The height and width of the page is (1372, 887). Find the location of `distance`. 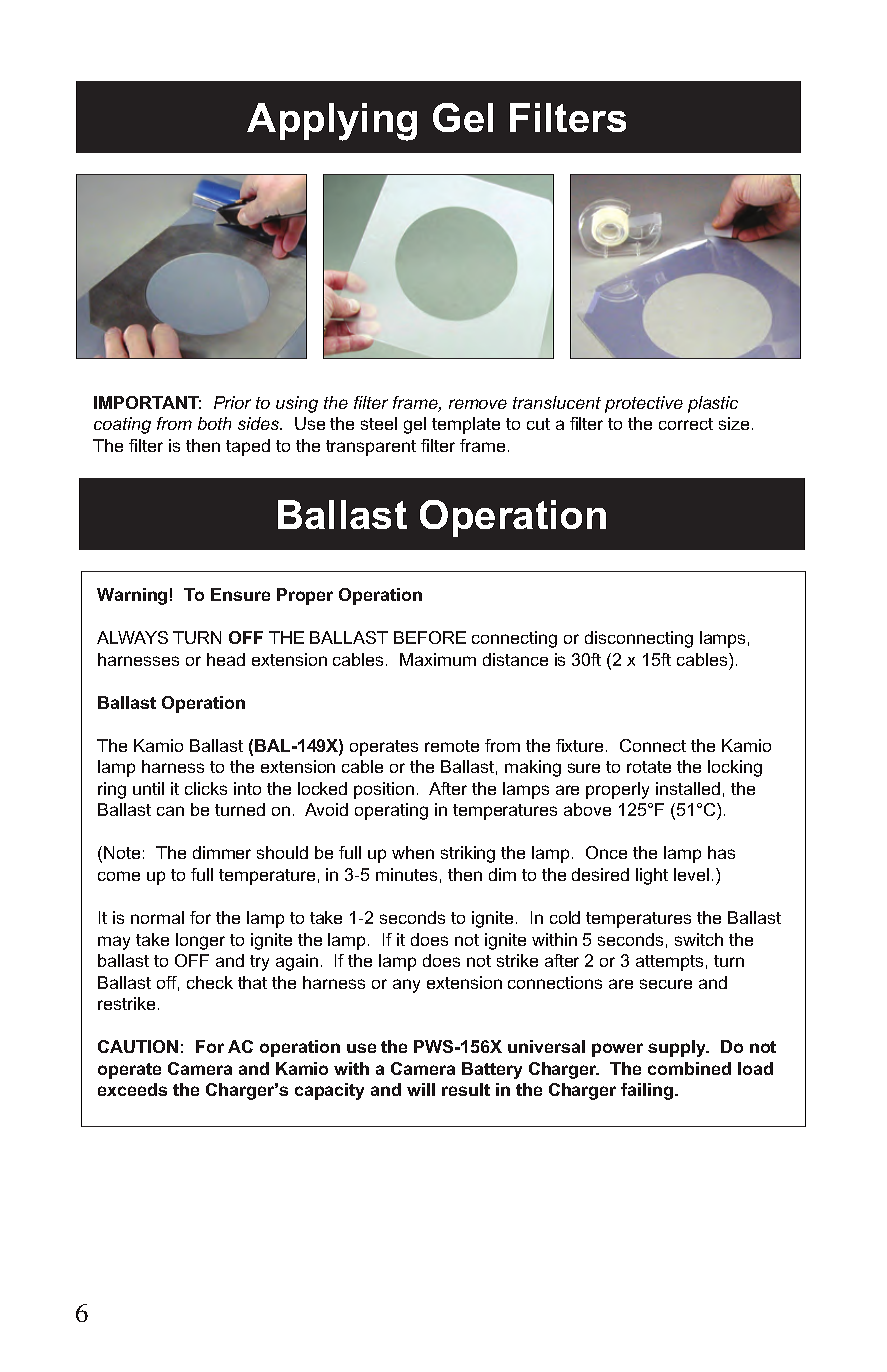

distance is located at coordinates (515, 659).
